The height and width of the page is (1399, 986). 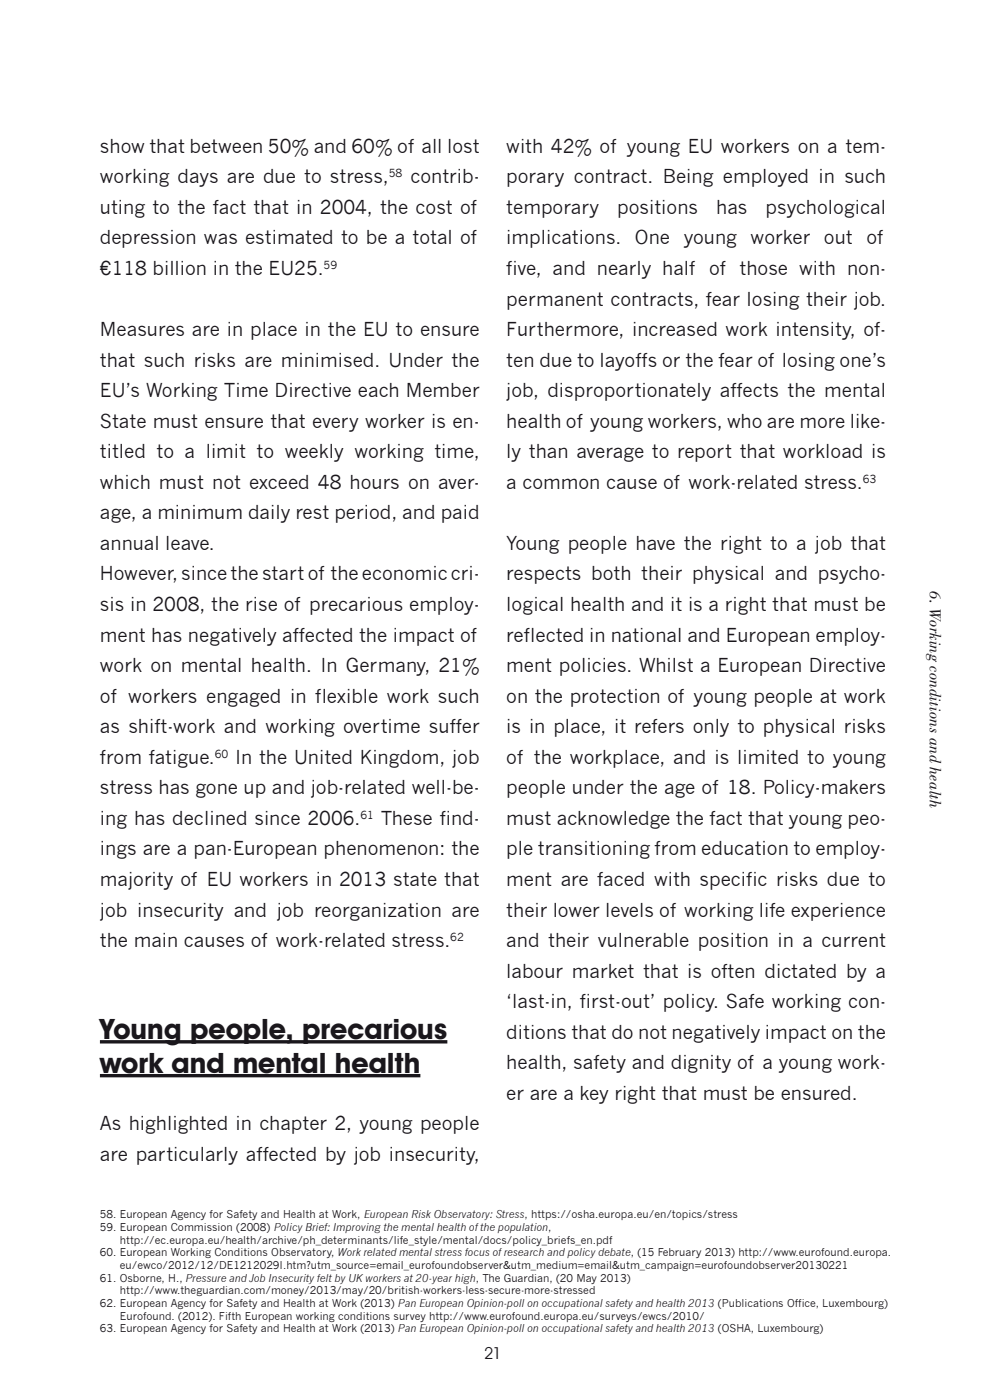 What do you see at coordinates (464, 146) in the page?
I see `lost` at bounding box center [464, 146].
